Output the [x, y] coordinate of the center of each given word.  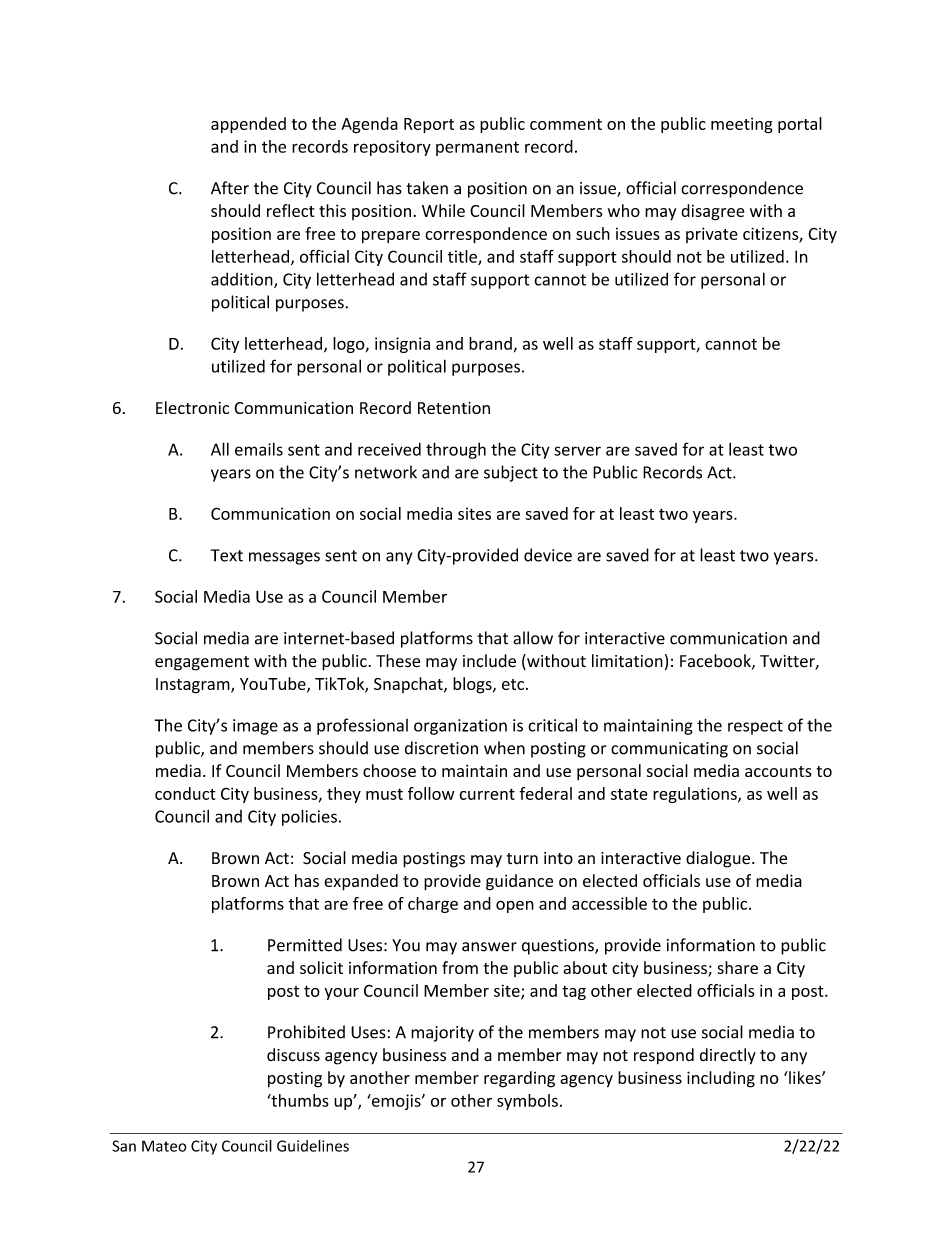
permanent [477, 148]
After [230, 188]
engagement [202, 663]
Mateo [164, 1146]
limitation [627, 661]
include [489, 661]
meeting [742, 125]
